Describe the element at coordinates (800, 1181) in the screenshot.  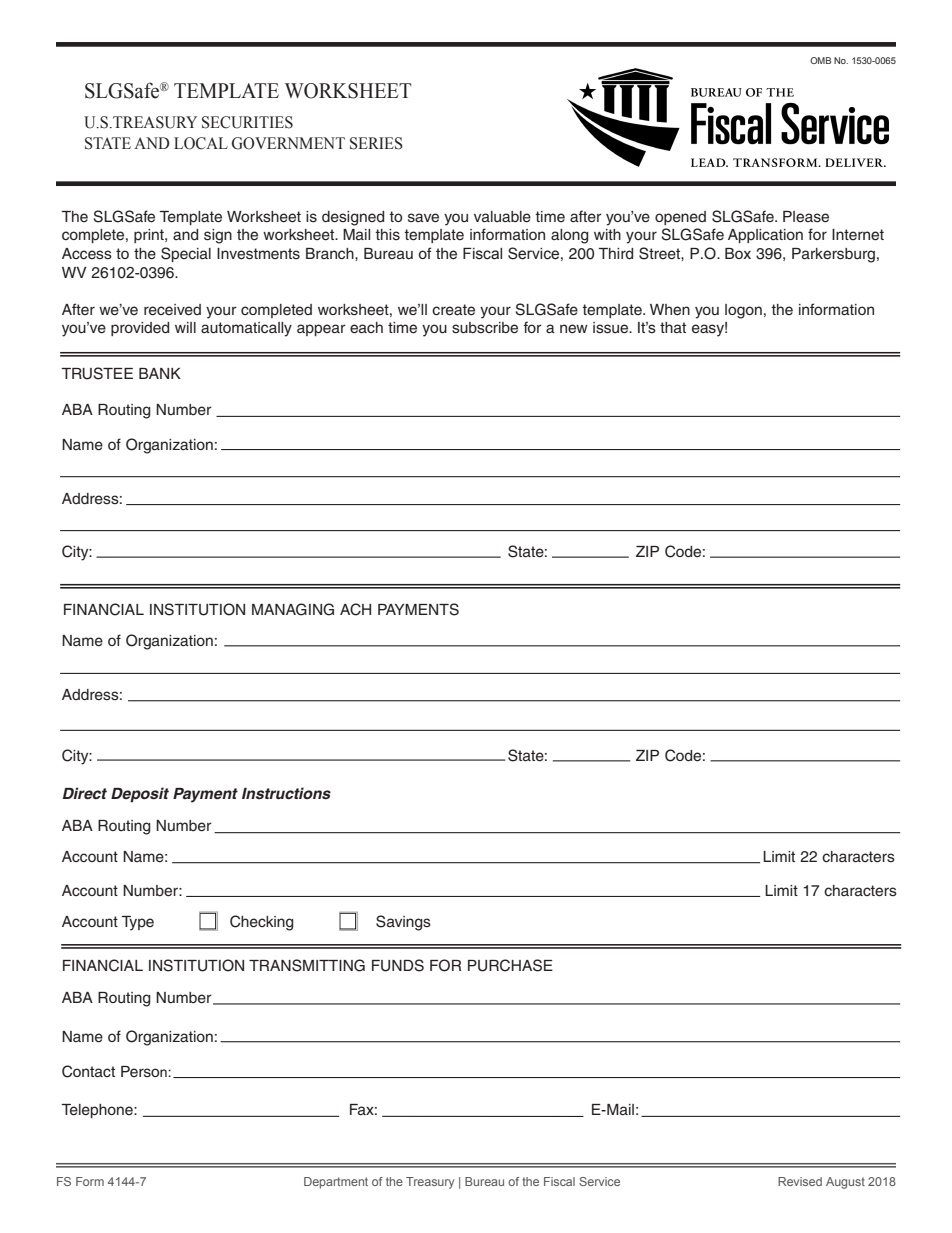
I see `Revised` at that location.
